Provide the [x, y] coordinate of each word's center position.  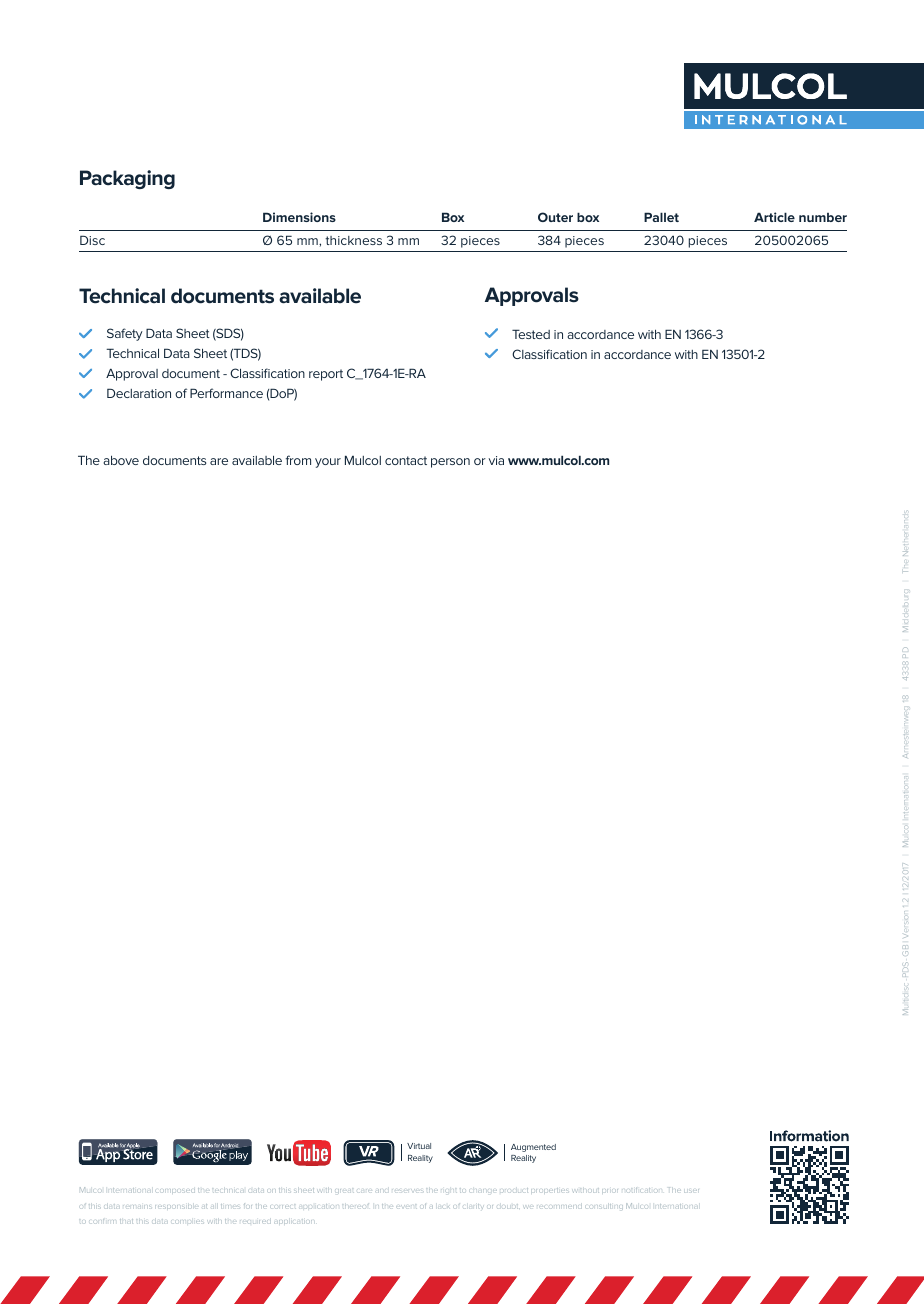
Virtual [419, 1146]
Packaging [127, 179]
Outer [555, 217]
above [121, 460]
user [691, 1191]
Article [774, 217]
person [450, 463]
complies [187, 1222]
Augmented [533, 1148]
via [496, 460]
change [483, 1190]
